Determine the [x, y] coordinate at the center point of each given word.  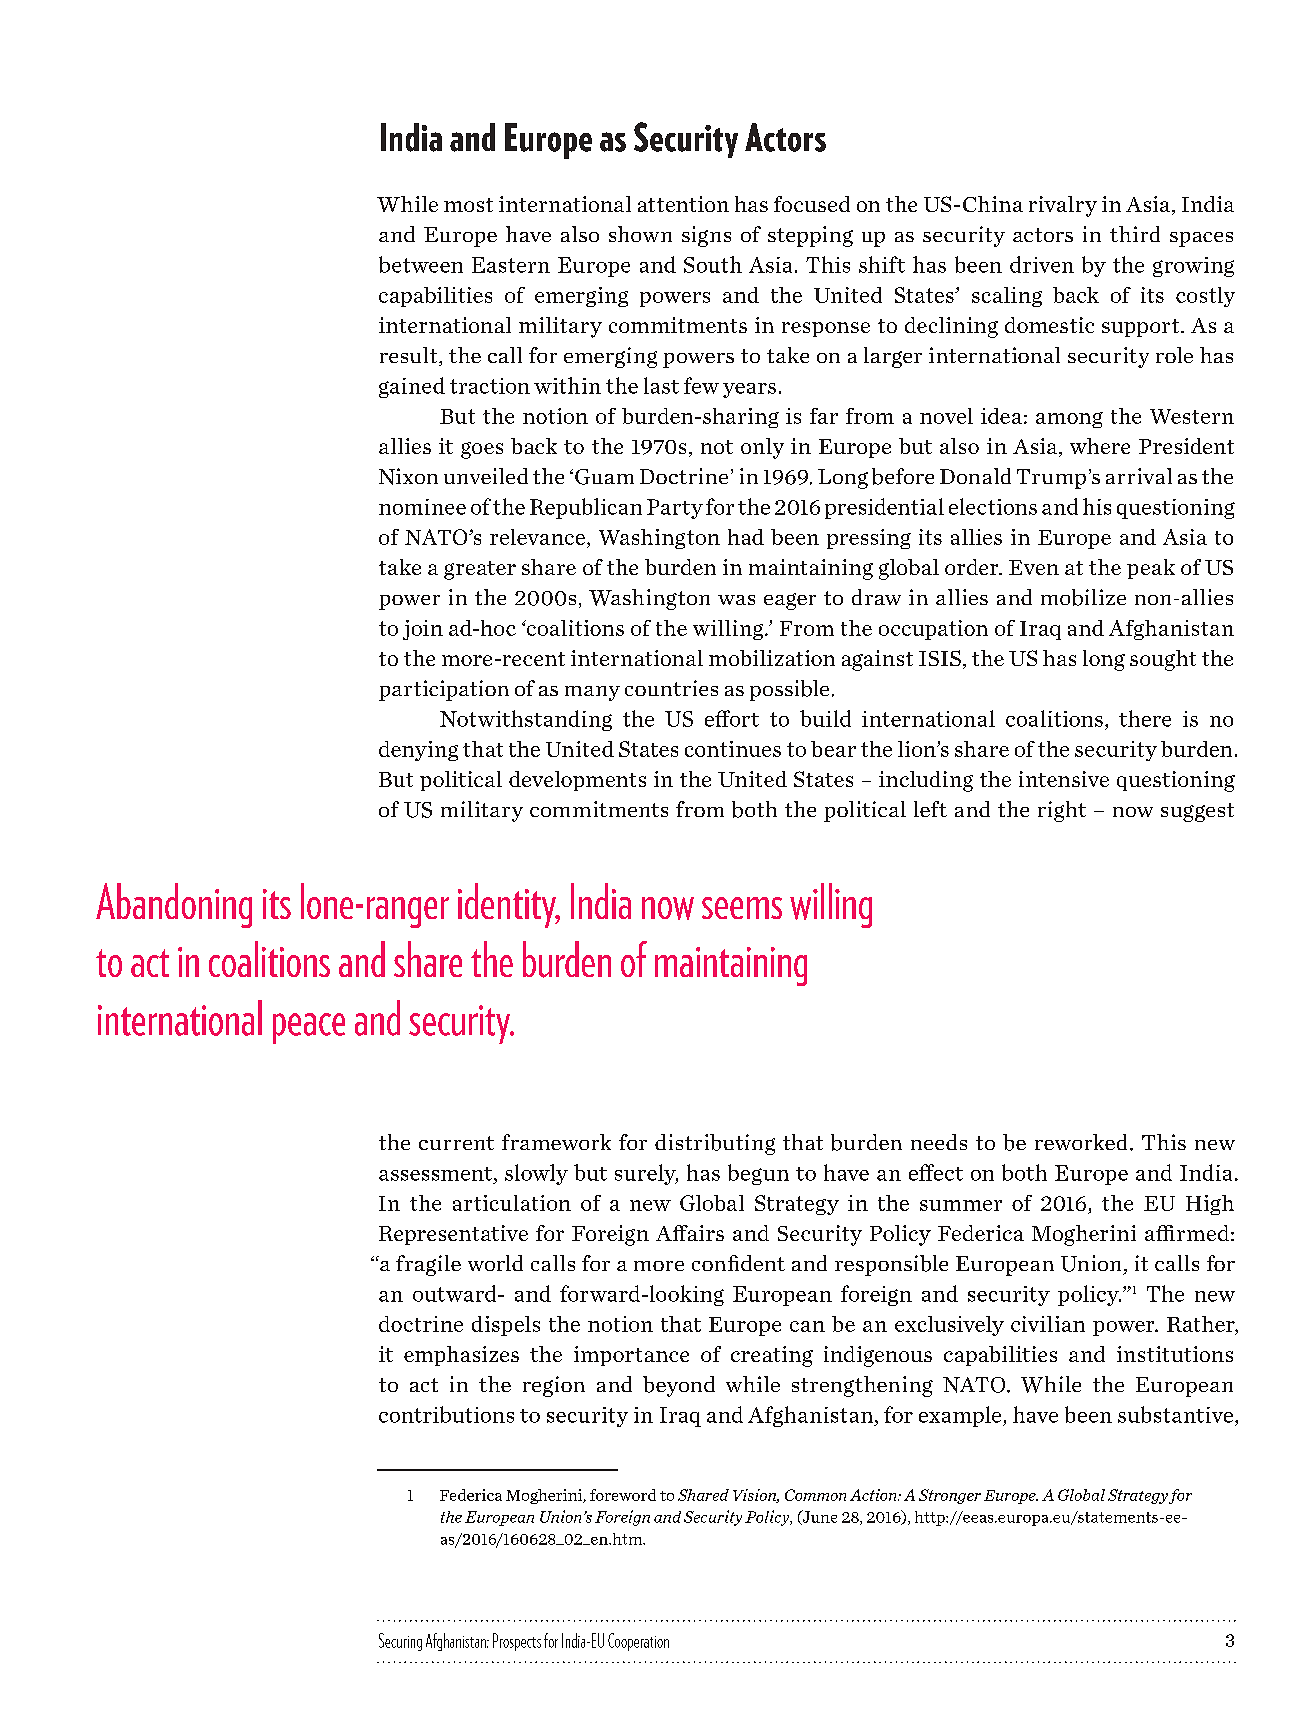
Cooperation [638, 1642]
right [1062, 811]
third [1135, 234]
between [421, 264]
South [713, 264]
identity [508, 905]
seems [742, 908]
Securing [400, 1642]
